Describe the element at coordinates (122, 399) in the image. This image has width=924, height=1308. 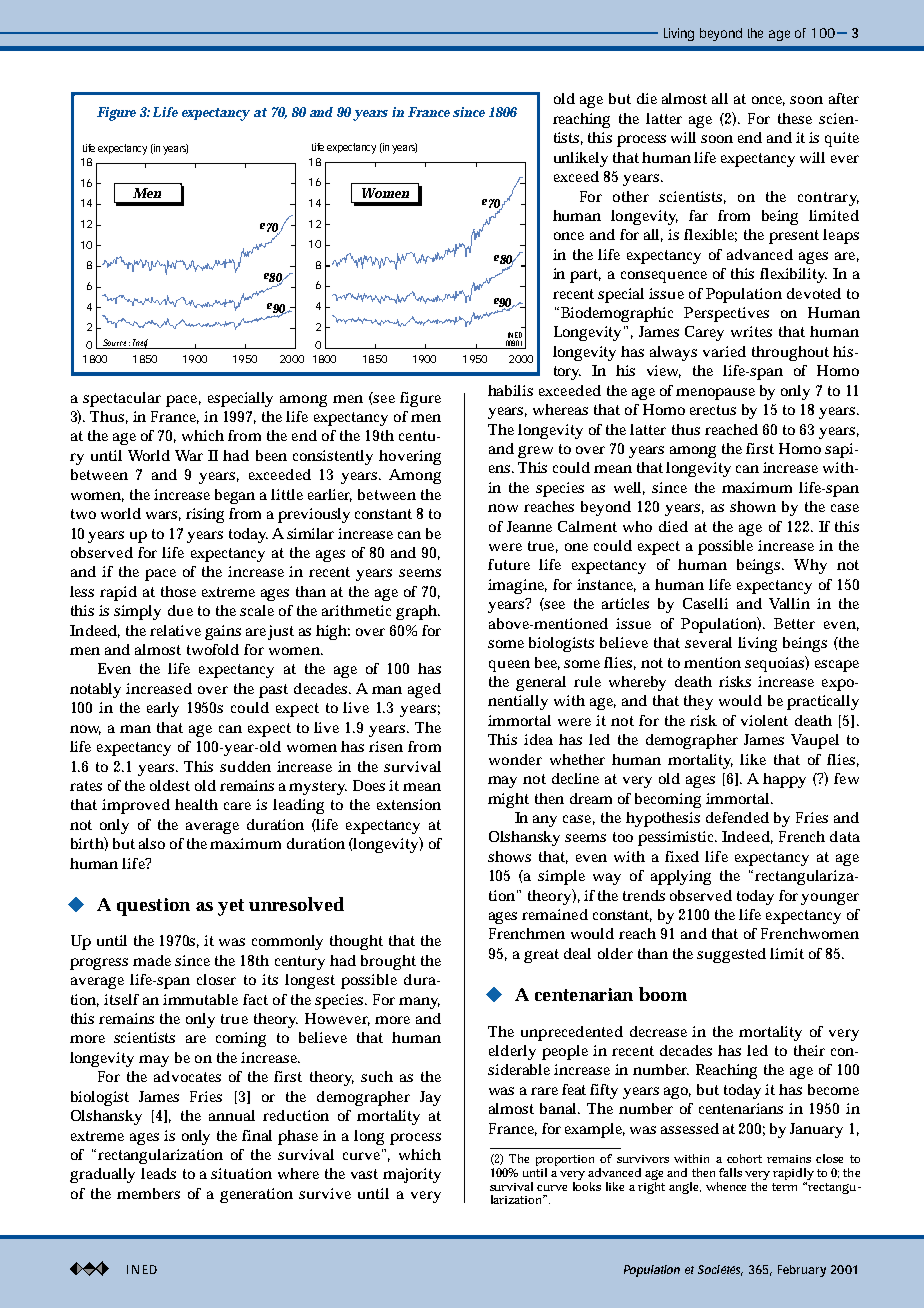
I see `spectacular` at that location.
